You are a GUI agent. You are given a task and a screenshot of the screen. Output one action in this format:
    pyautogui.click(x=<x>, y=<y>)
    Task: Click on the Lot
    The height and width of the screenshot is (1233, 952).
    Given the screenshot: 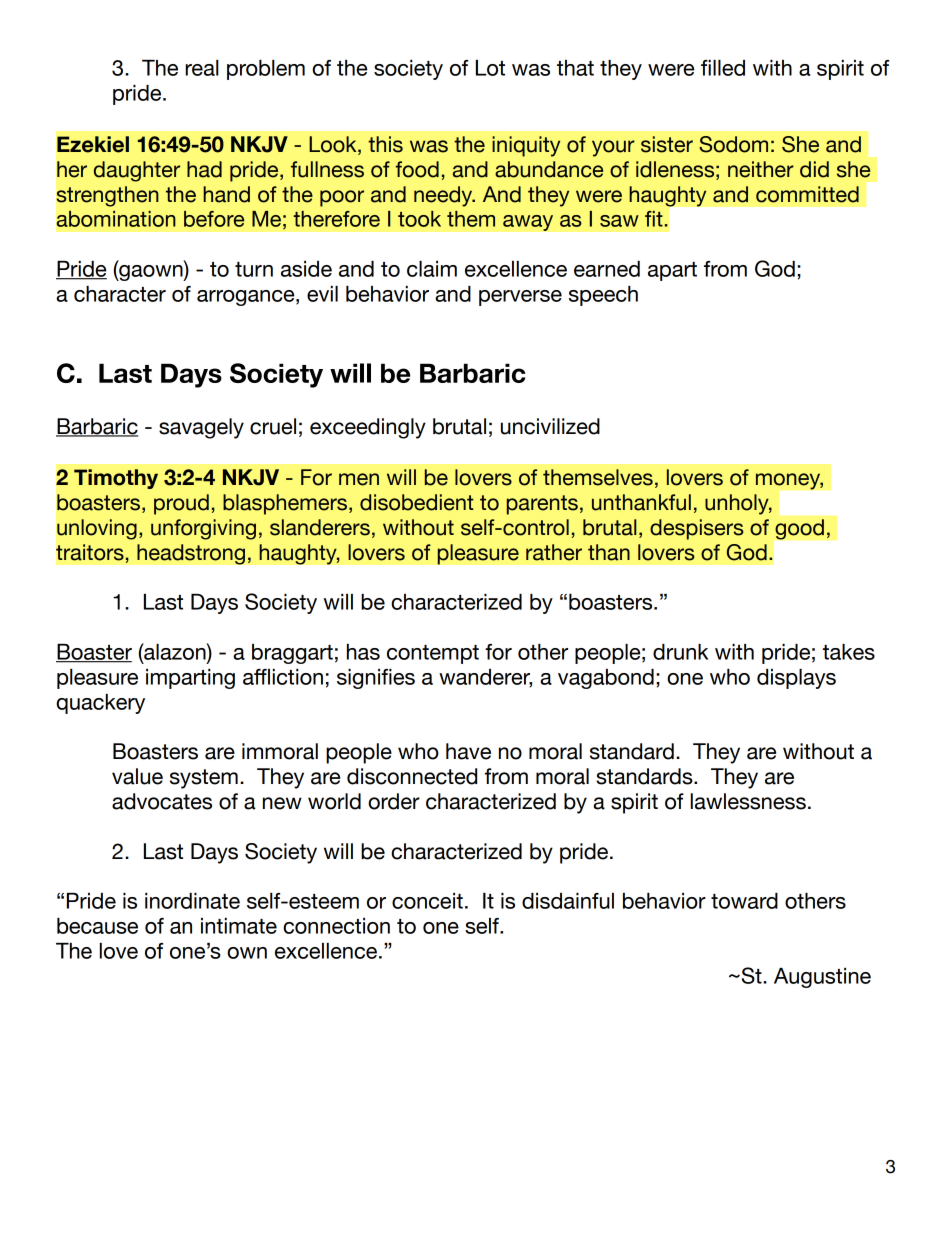 What is the action you would take?
    pyautogui.click(x=490, y=68)
